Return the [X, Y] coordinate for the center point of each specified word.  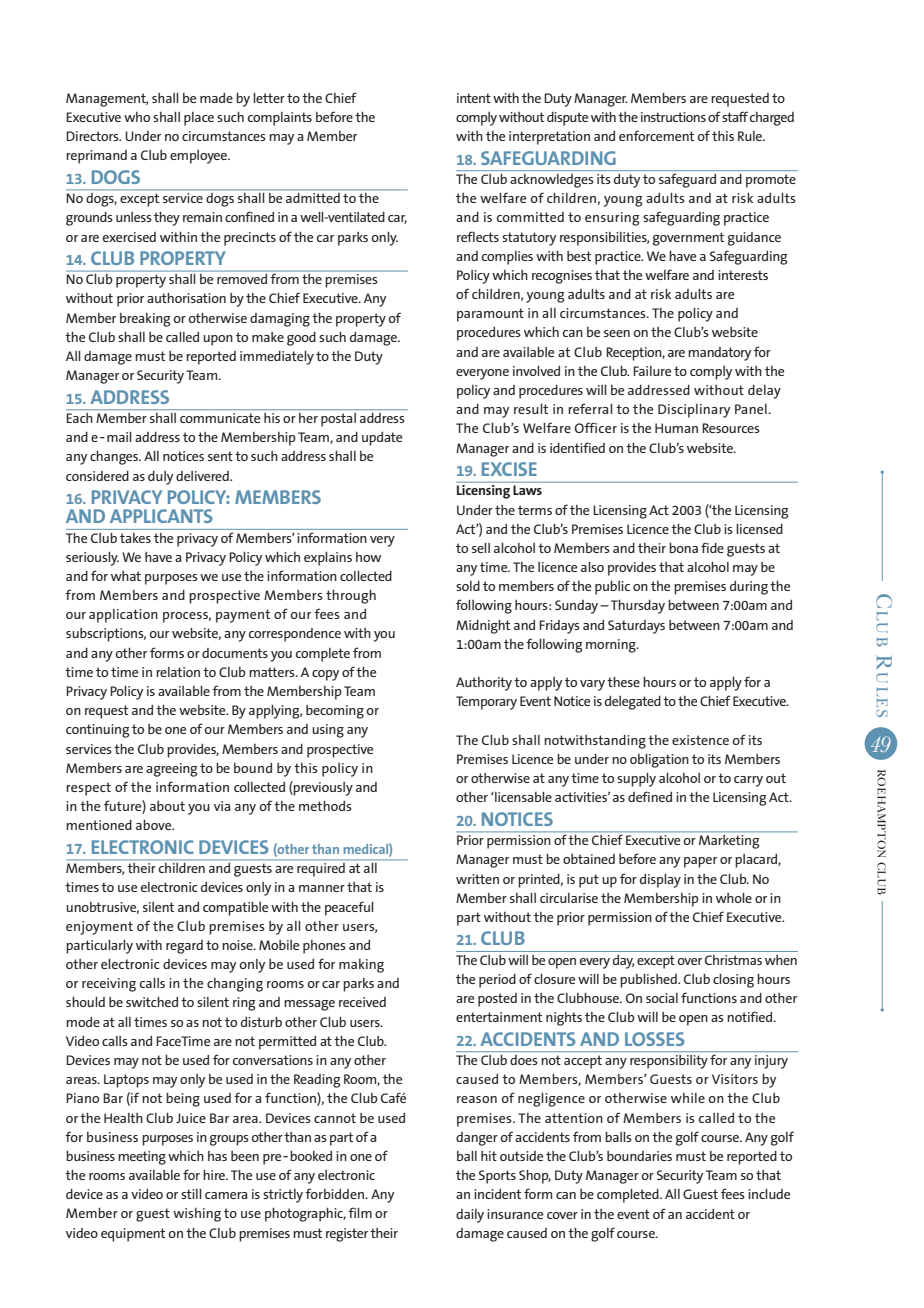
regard [184, 947]
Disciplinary [694, 411]
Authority [484, 684]
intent [474, 98]
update [382, 439]
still [191, 1194]
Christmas [733, 960]
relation [178, 672]
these [623, 682]
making [361, 966]
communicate [220, 418]
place [199, 119]
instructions [673, 117]
